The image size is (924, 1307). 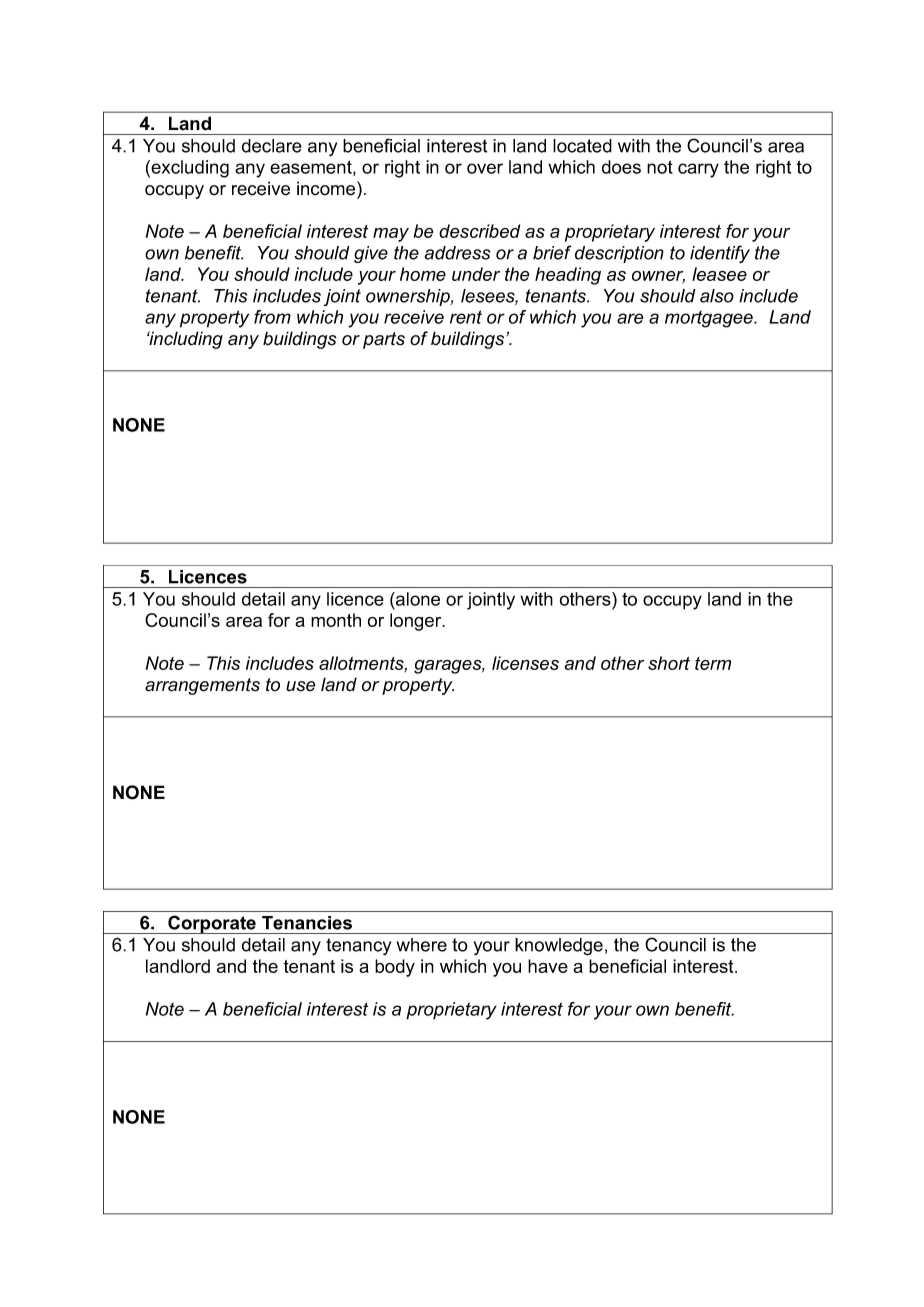 I want to click on rent, so click(x=466, y=317).
